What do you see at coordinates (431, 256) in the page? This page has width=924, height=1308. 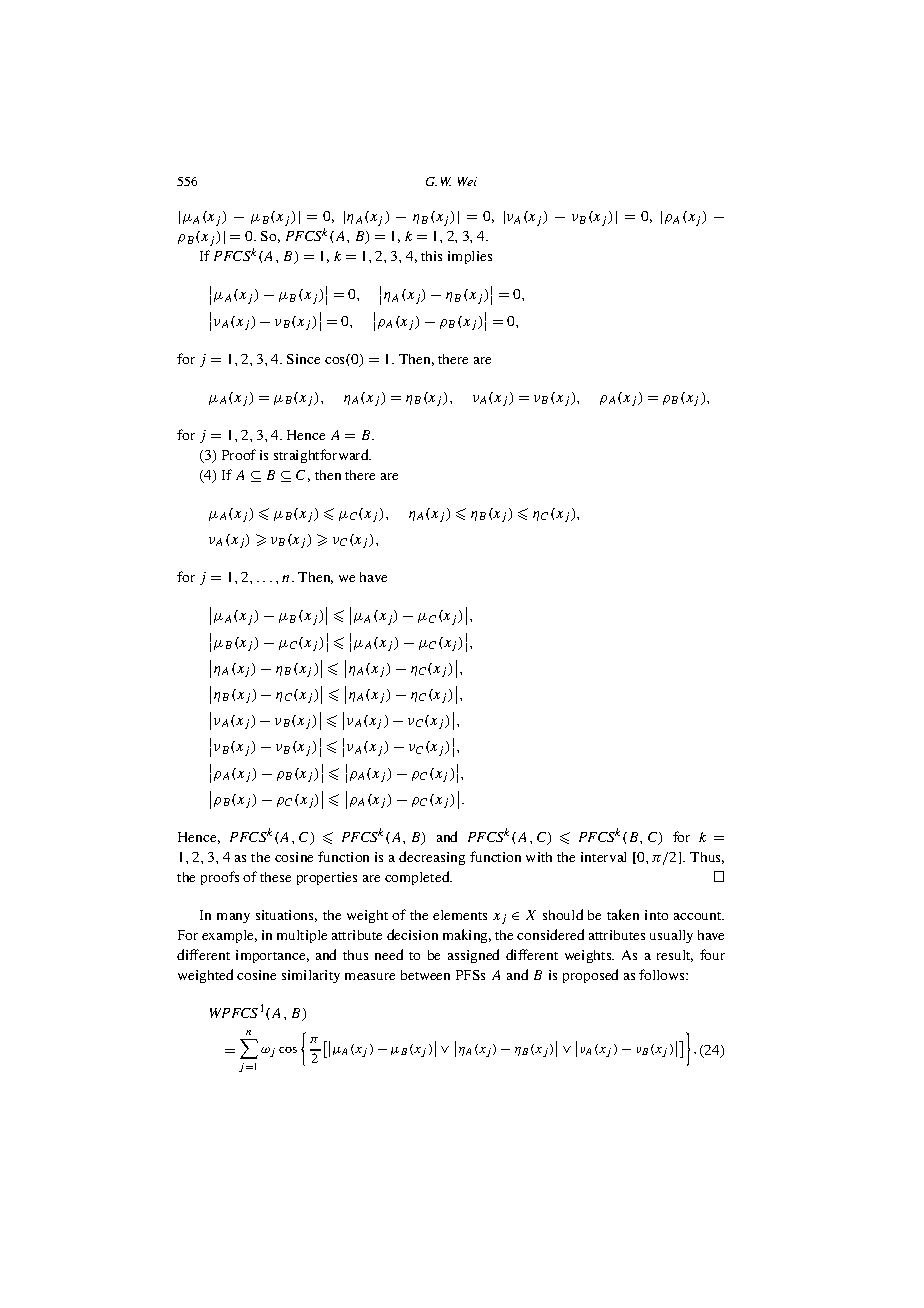 I see `this` at bounding box center [431, 256].
